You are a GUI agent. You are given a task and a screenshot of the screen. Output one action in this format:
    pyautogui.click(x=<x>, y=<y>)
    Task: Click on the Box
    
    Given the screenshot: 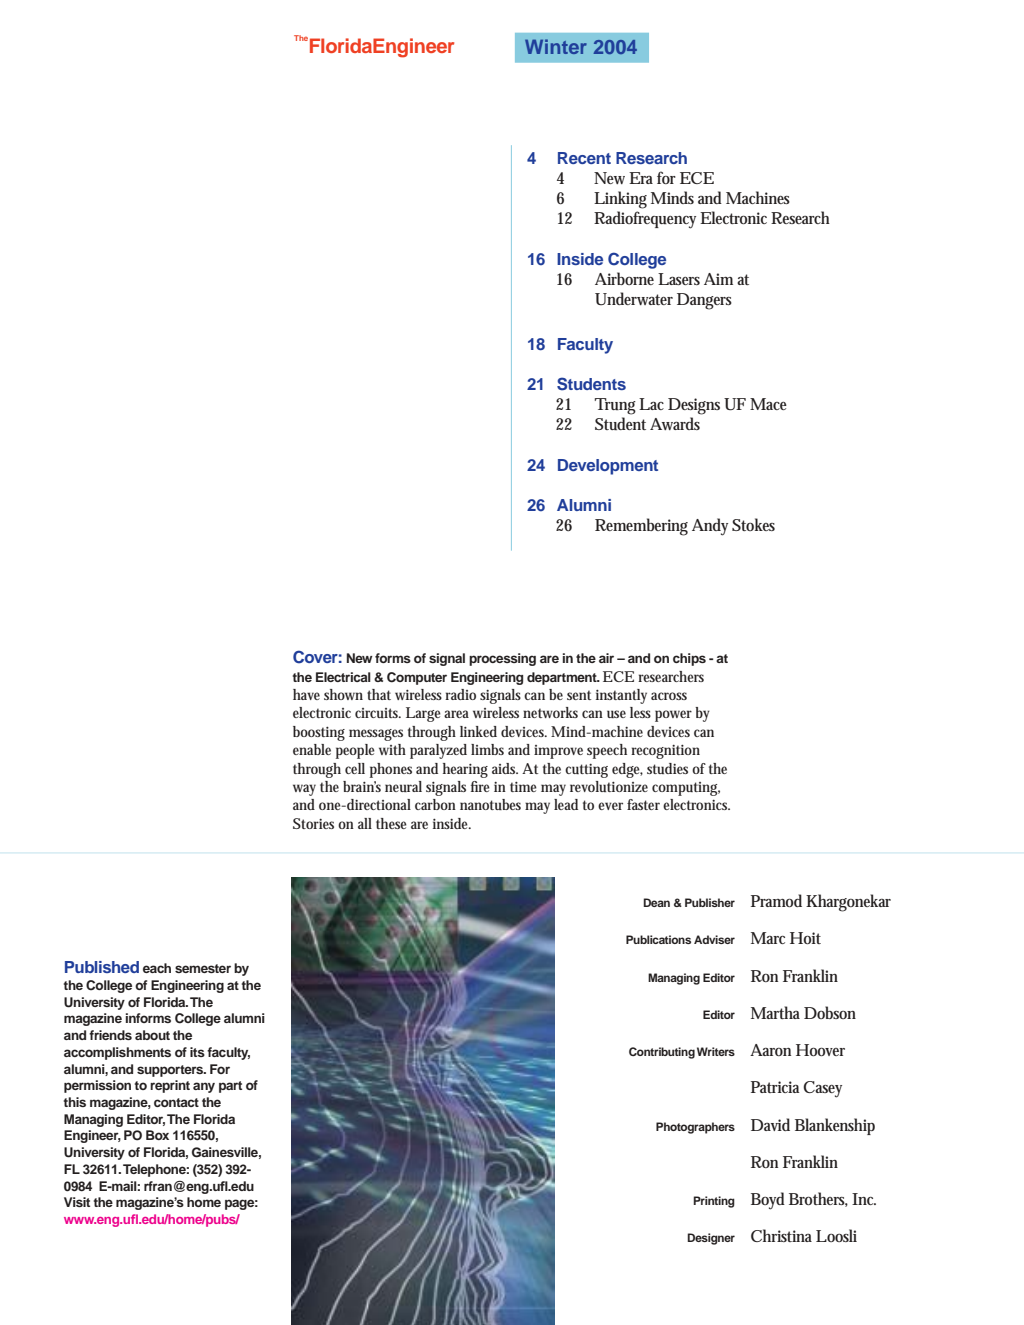 What is the action you would take?
    pyautogui.click(x=157, y=1135)
